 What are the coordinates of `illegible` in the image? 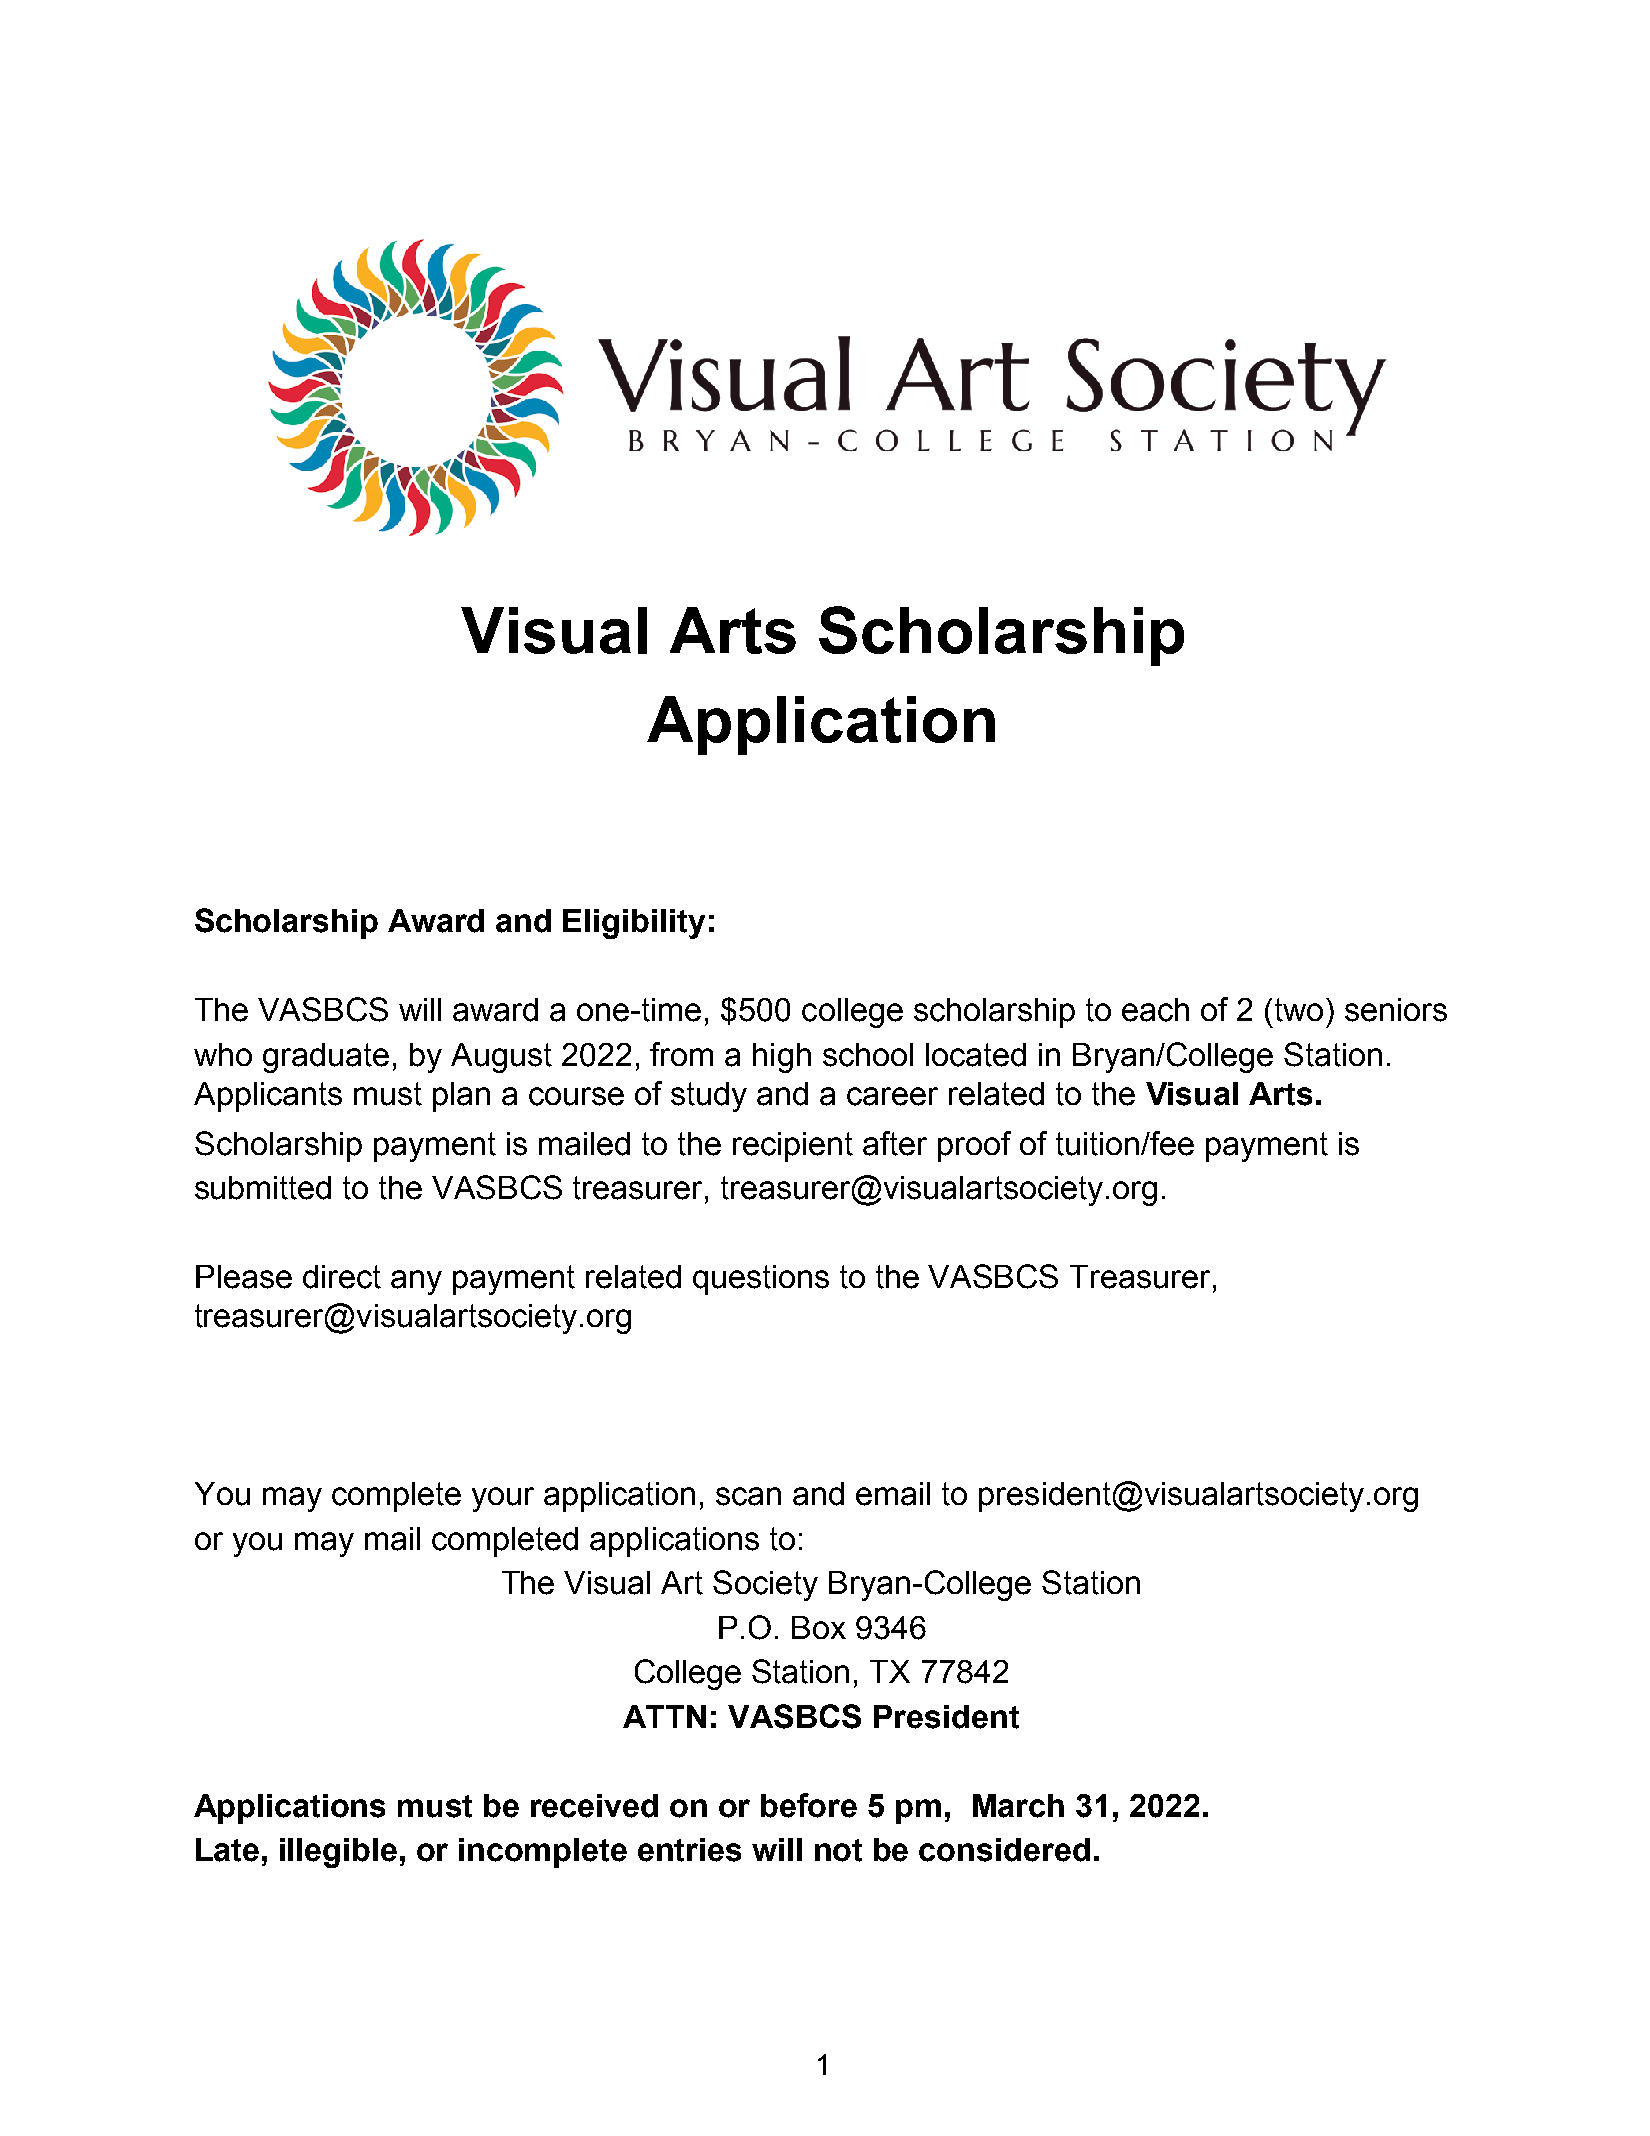 It's located at (338, 1853).
